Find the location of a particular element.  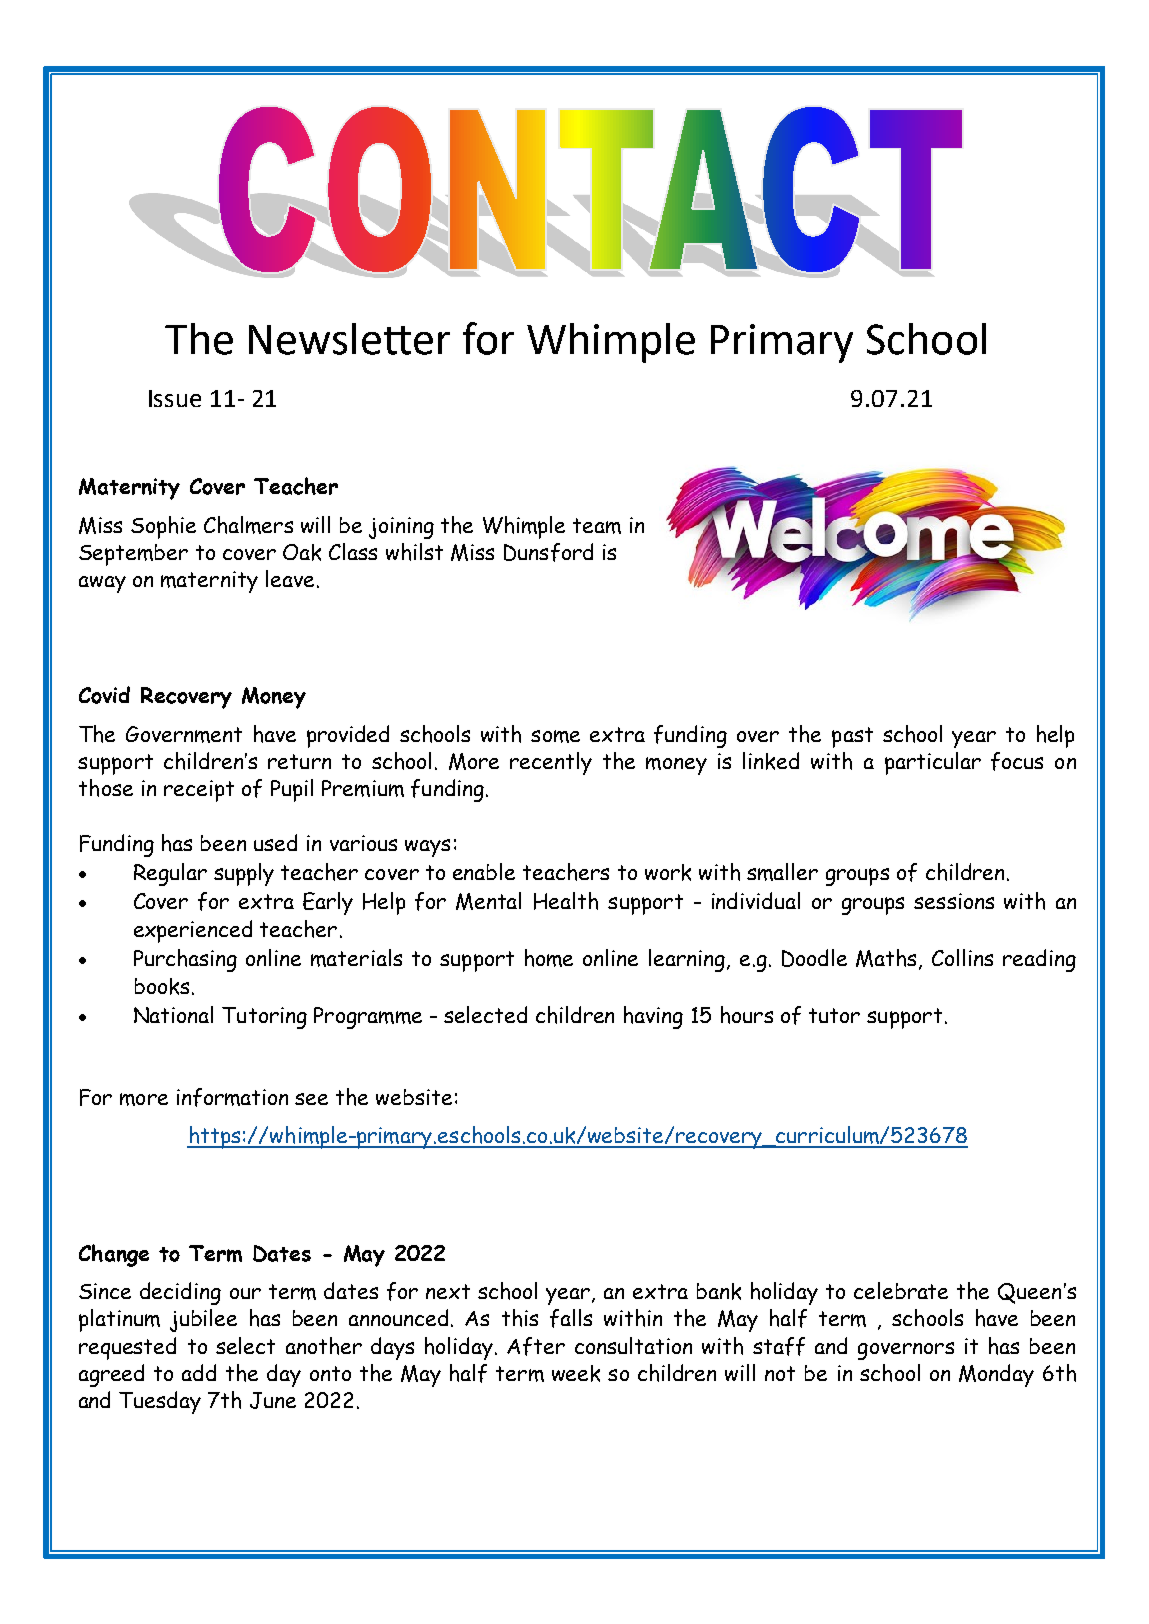

add is located at coordinates (199, 1372).
